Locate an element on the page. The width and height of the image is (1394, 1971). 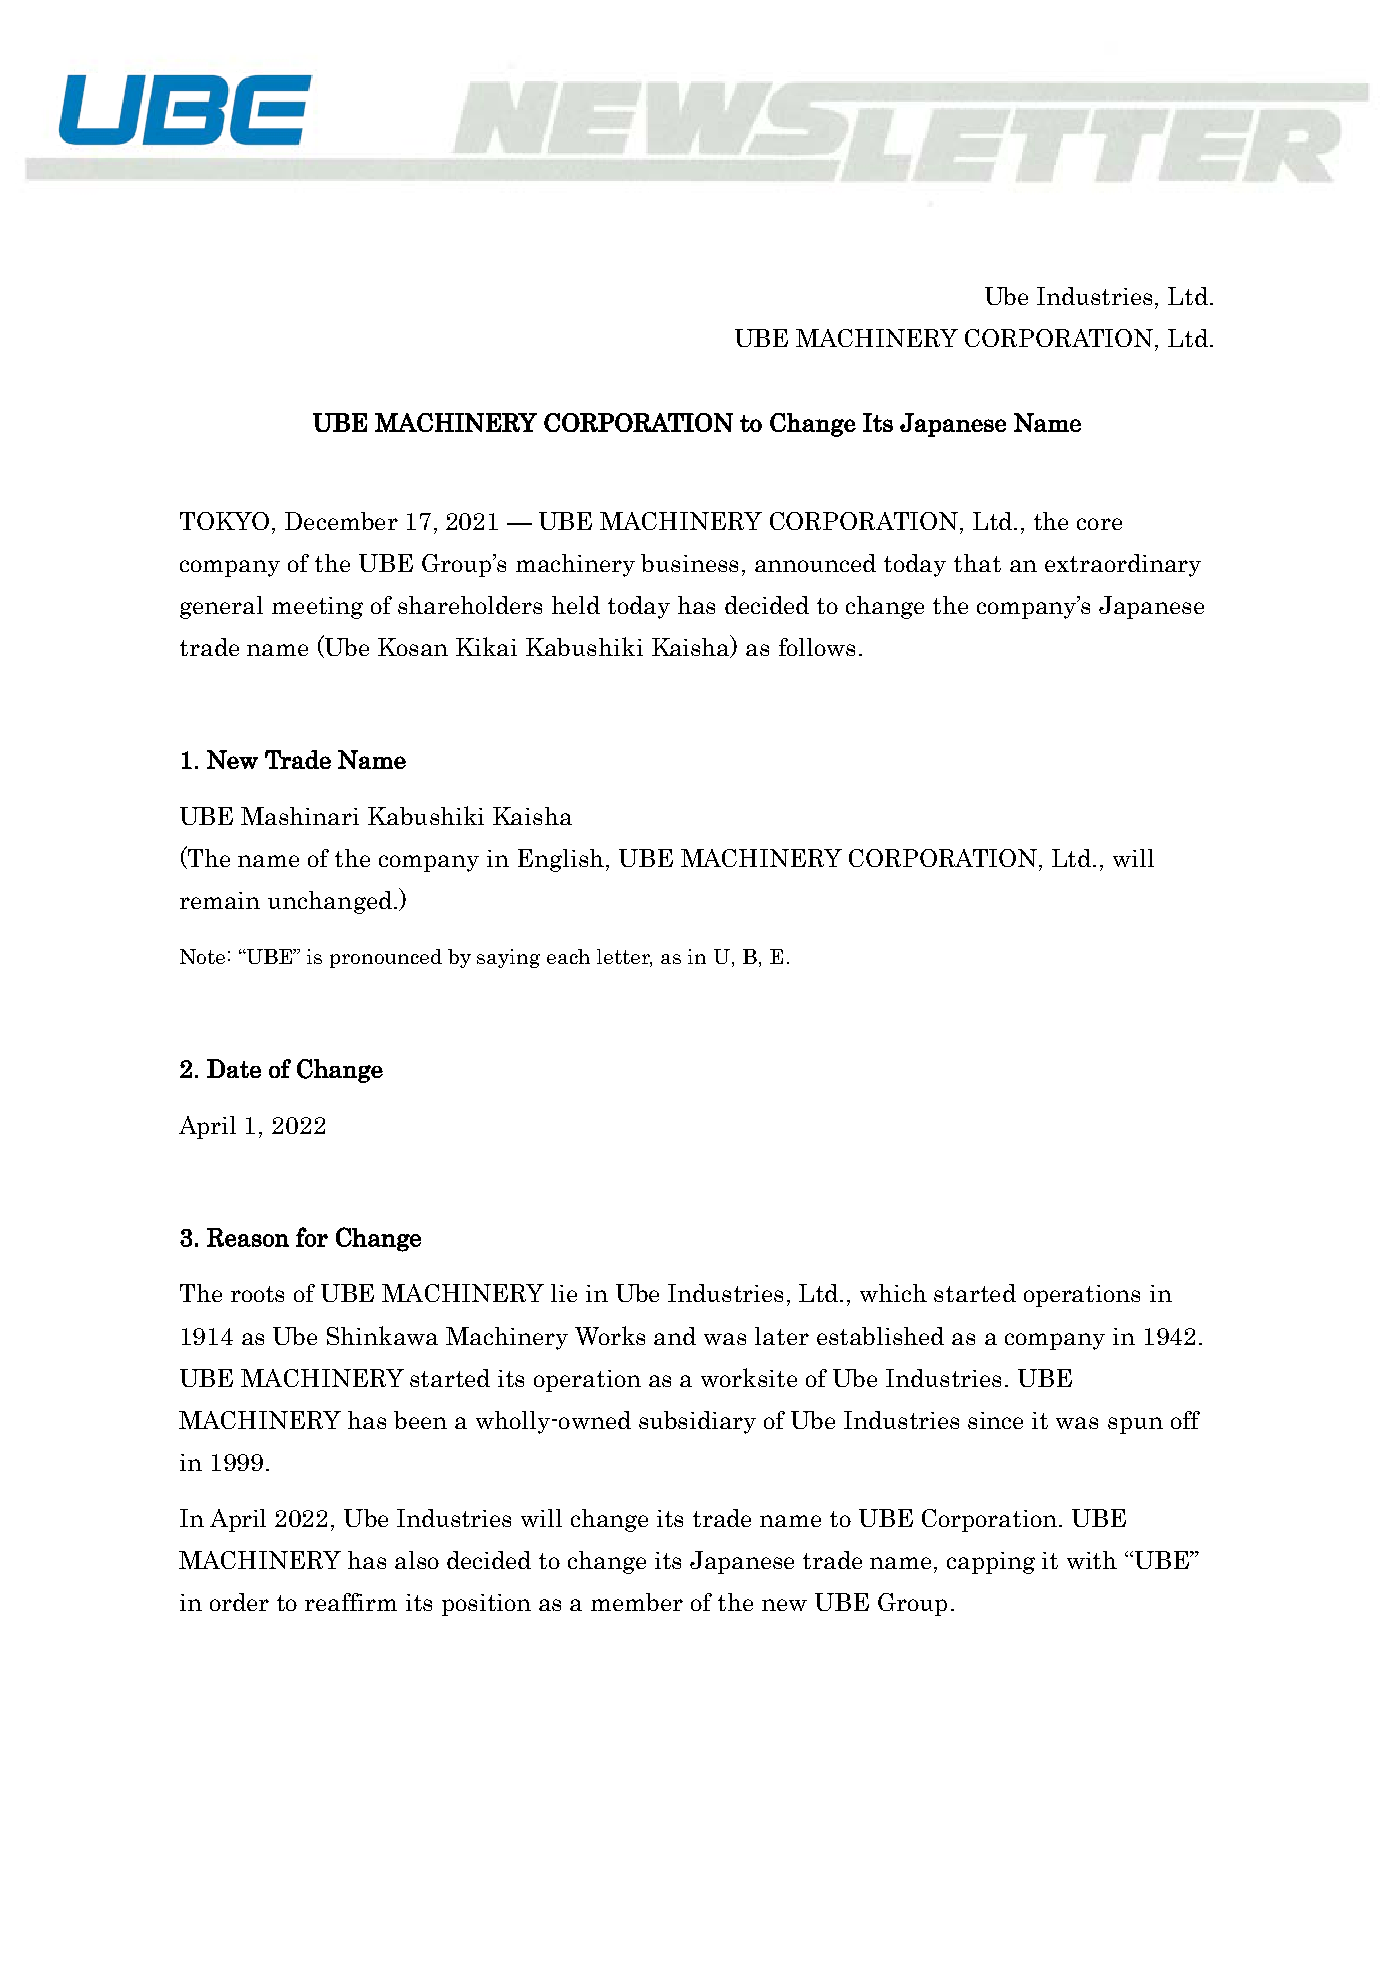
December is located at coordinates (341, 521).
